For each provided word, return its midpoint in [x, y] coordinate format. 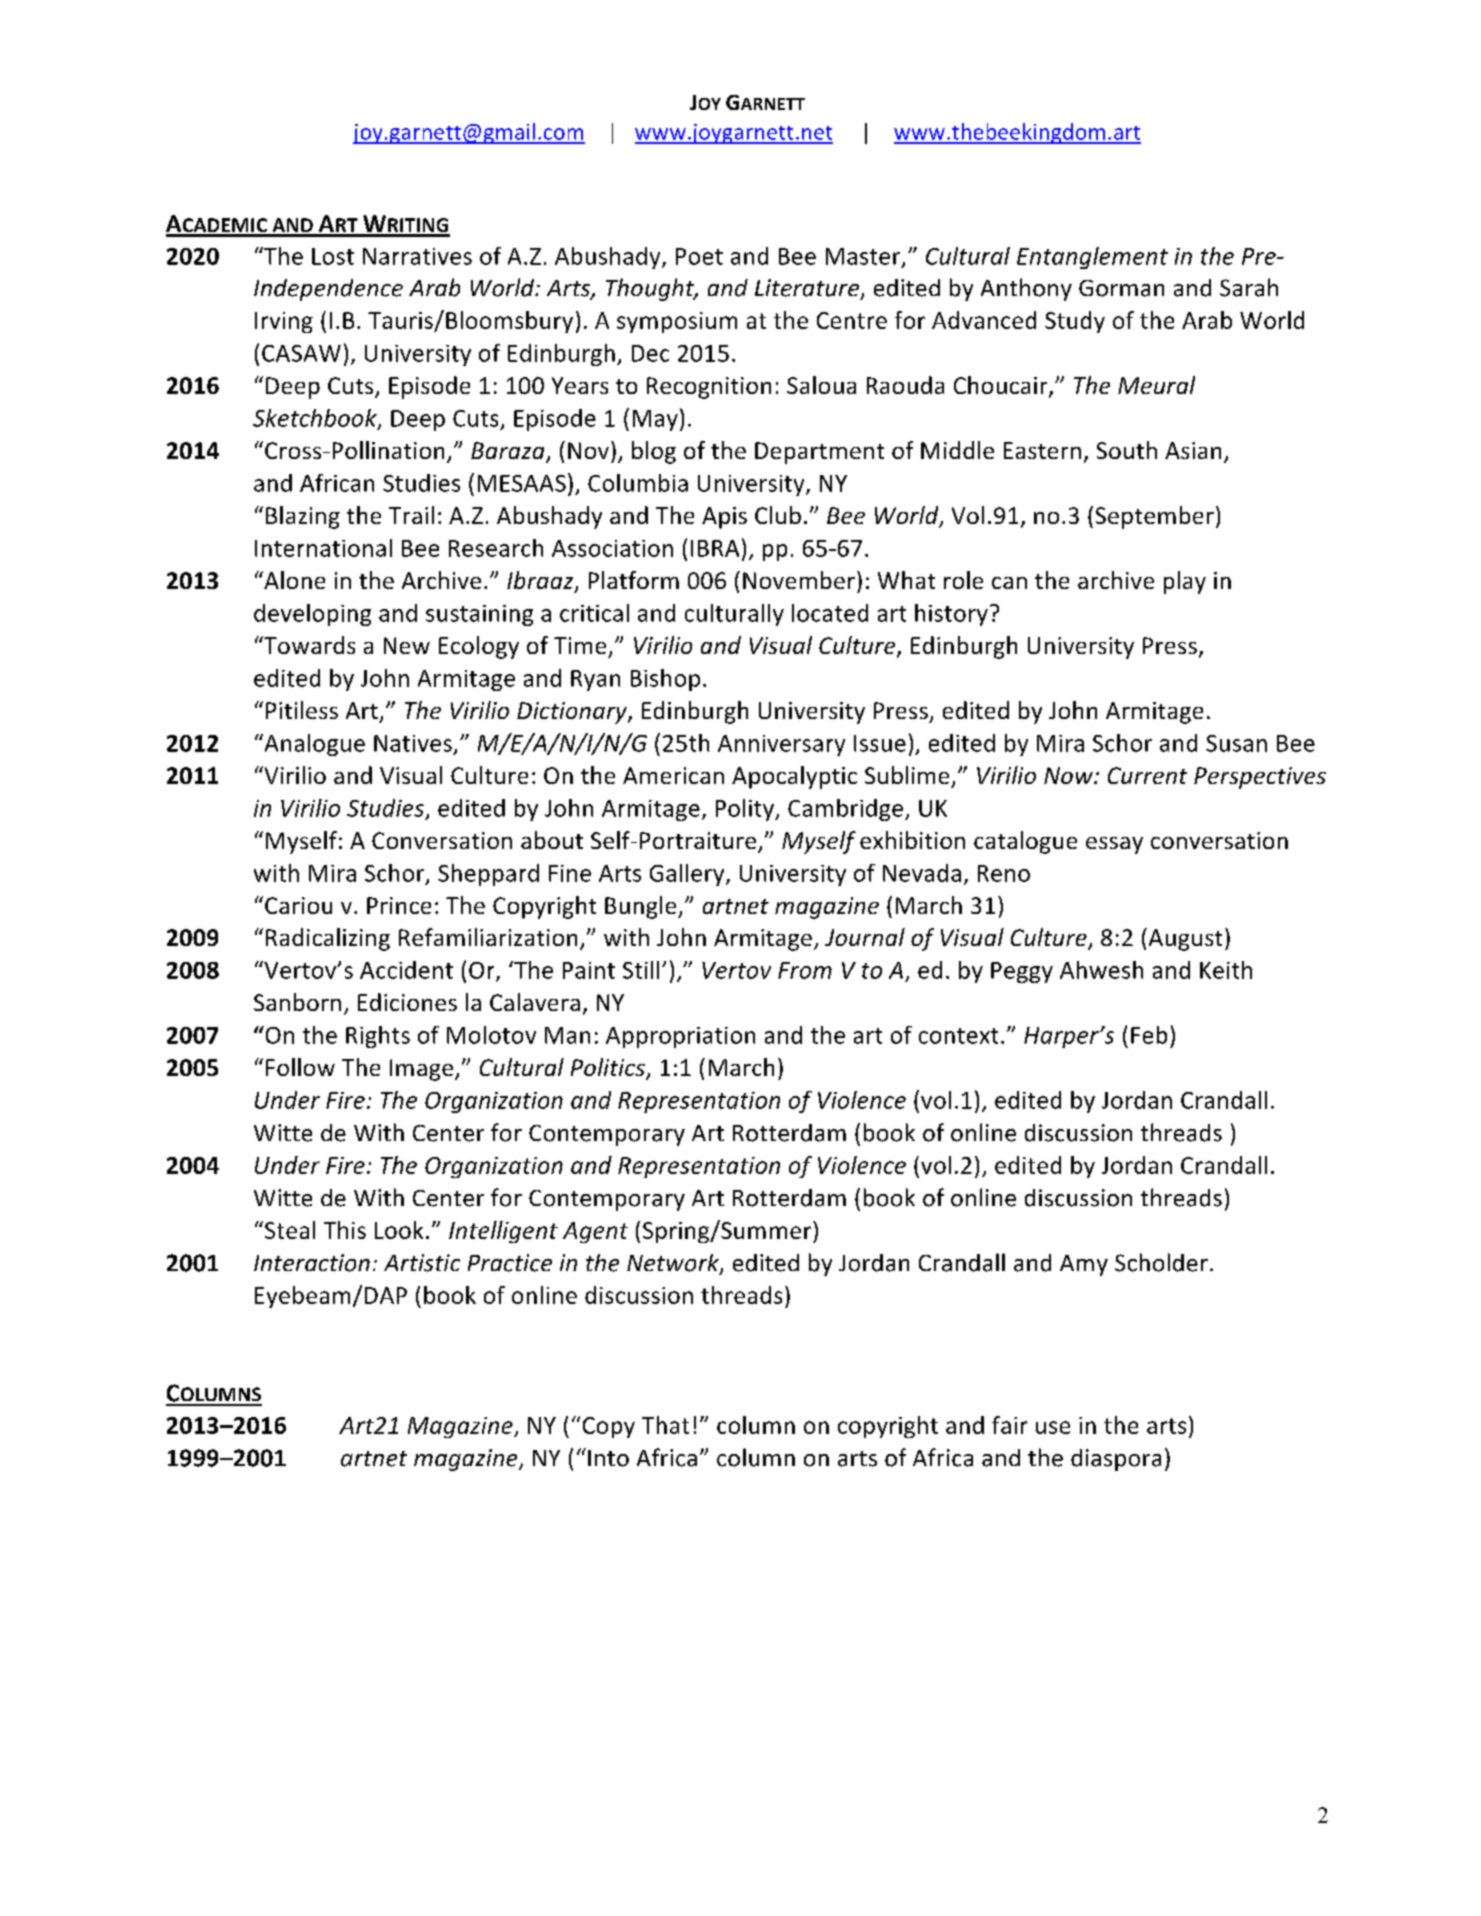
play [1185, 582]
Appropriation [680, 1037]
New [407, 645]
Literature [807, 288]
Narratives [417, 256]
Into [608, 1458]
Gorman [1121, 288]
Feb [1149, 1035]
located [830, 613]
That [665, 1425]
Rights [378, 1037]
